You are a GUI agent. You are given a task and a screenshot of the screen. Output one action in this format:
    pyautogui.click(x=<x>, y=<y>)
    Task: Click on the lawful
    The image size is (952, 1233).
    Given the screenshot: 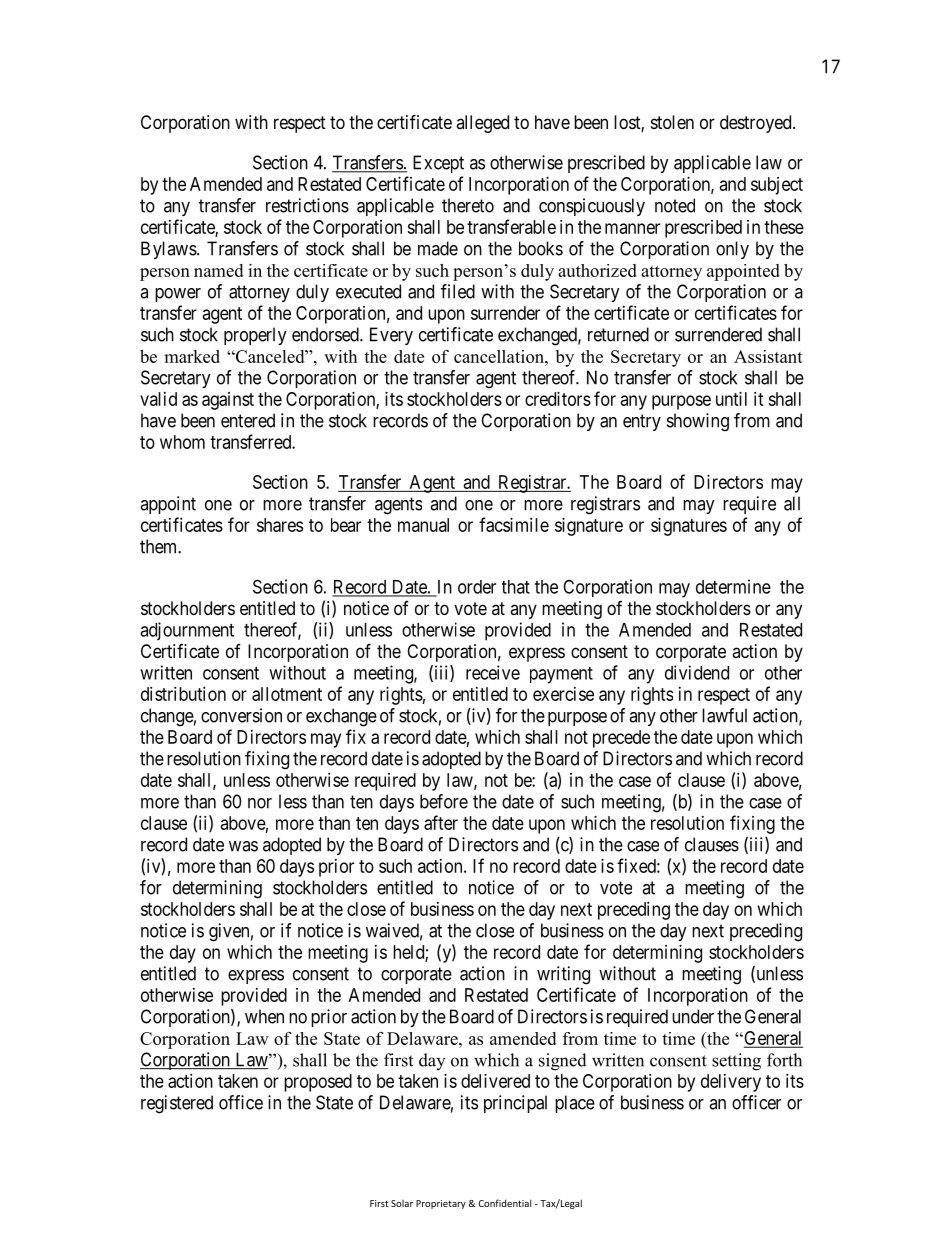 What is the action you would take?
    pyautogui.click(x=724, y=715)
